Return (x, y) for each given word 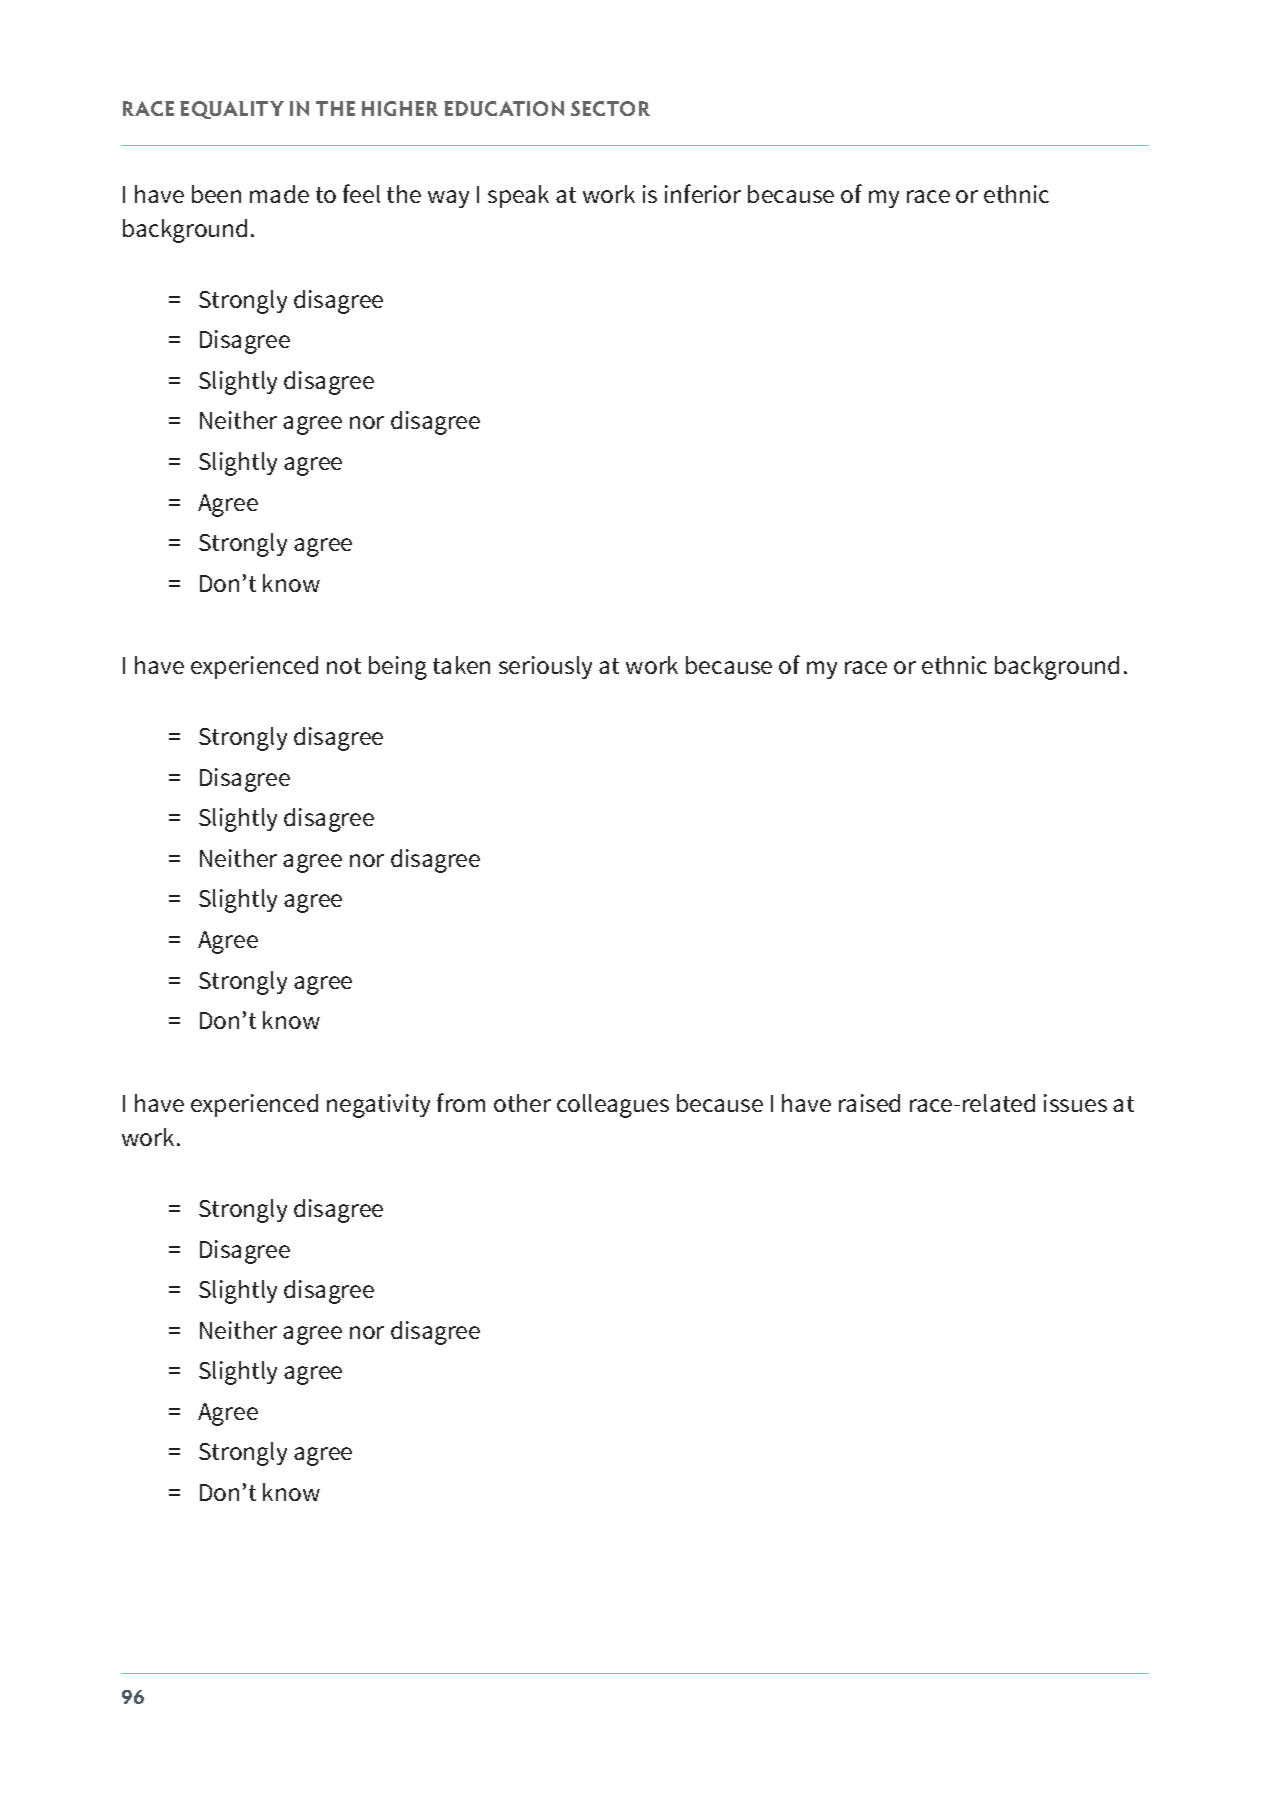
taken (461, 665)
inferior (703, 193)
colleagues (613, 1106)
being (398, 668)
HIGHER (400, 108)
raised (869, 1103)
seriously (545, 667)
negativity (378, 1106)
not (344, 666)
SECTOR (610, 108)
